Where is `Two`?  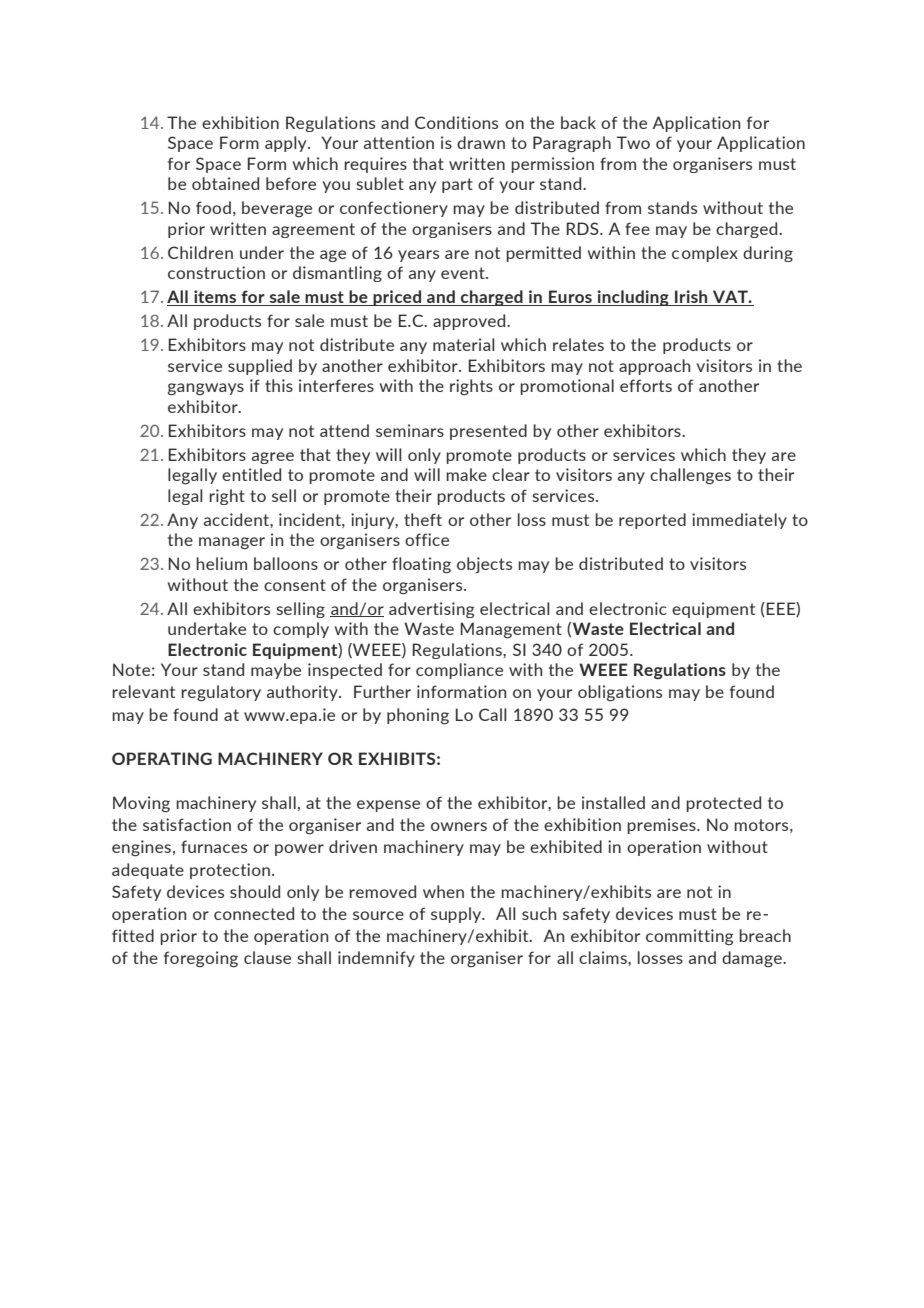
Two is located at coordinates (633, 142).
